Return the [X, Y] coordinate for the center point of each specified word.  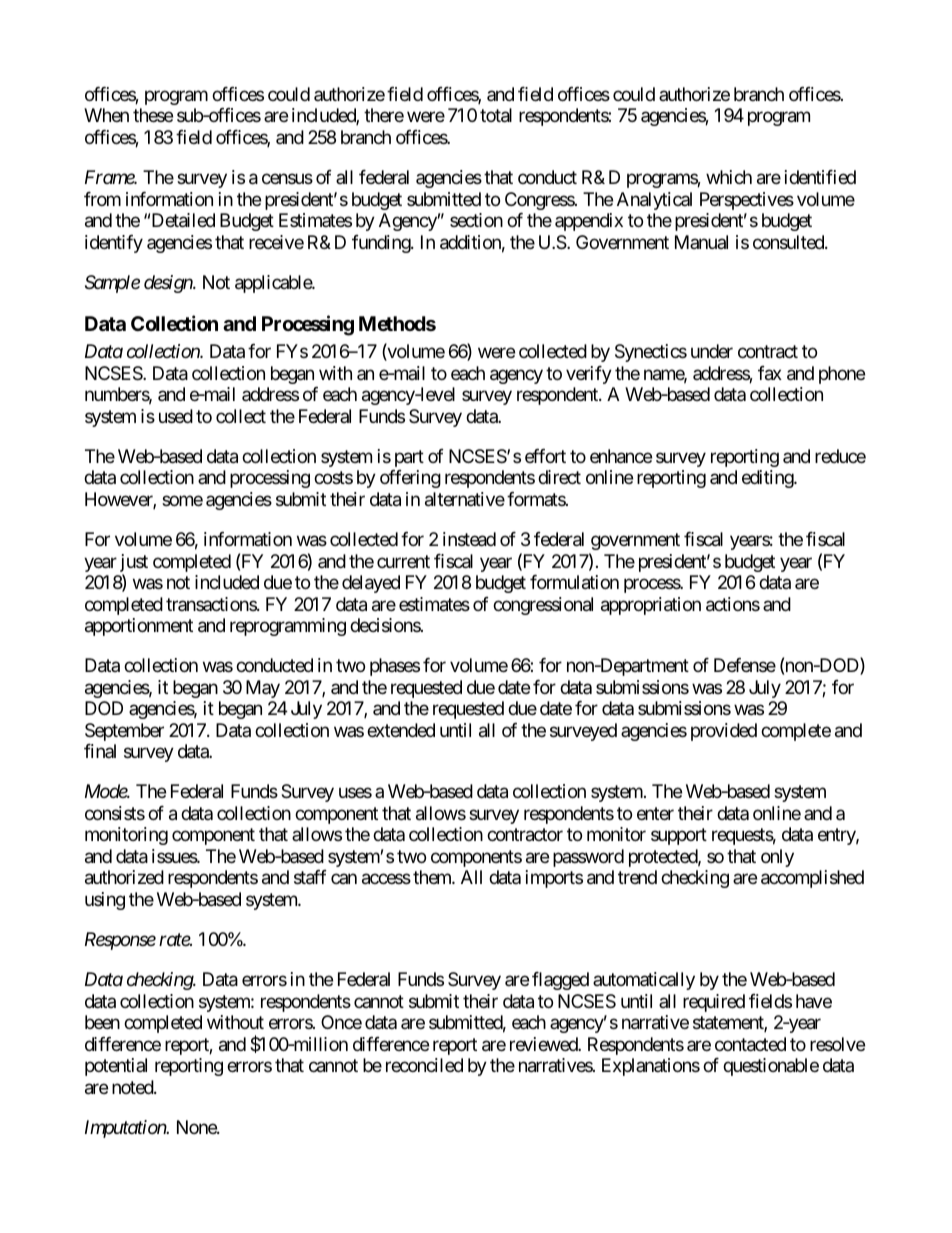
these [153, 115]
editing [768, 479]
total [496, 115]
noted [133, 1087]
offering [410, 479]
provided [724, 732]
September [124, 732]
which [729, 177]
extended [401, 730]
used [176, 416]
